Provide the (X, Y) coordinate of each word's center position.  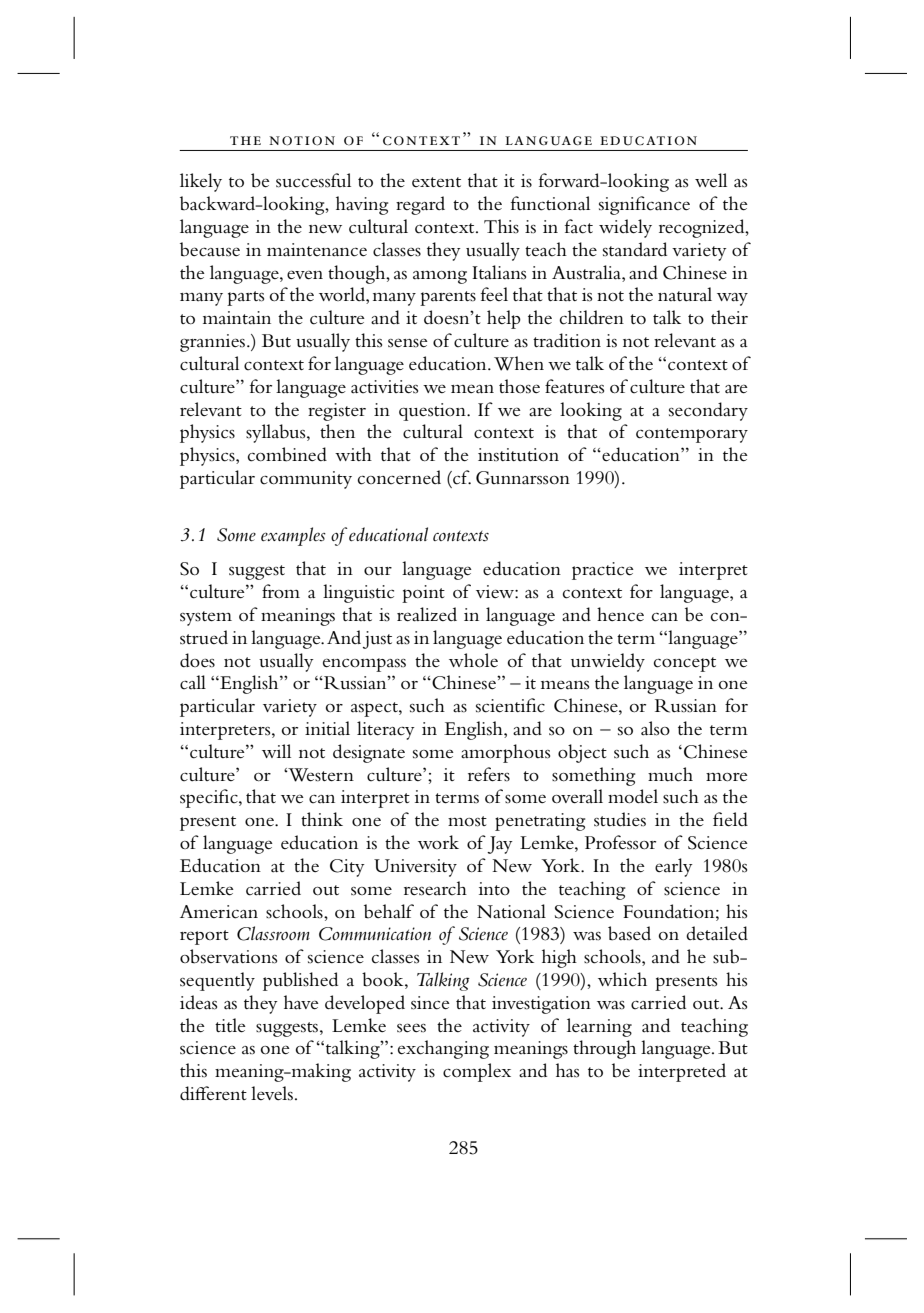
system (206, 618)
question (433, 412)
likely (201, 182)
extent (436, 182)
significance (644, 205)
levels (272, 1093)
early (674, 867)
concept (685, 664)
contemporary (692, 435)
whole (473, 660)
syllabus (277, 433)
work (438, 842)
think (322, 819)
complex (477, 1072)
